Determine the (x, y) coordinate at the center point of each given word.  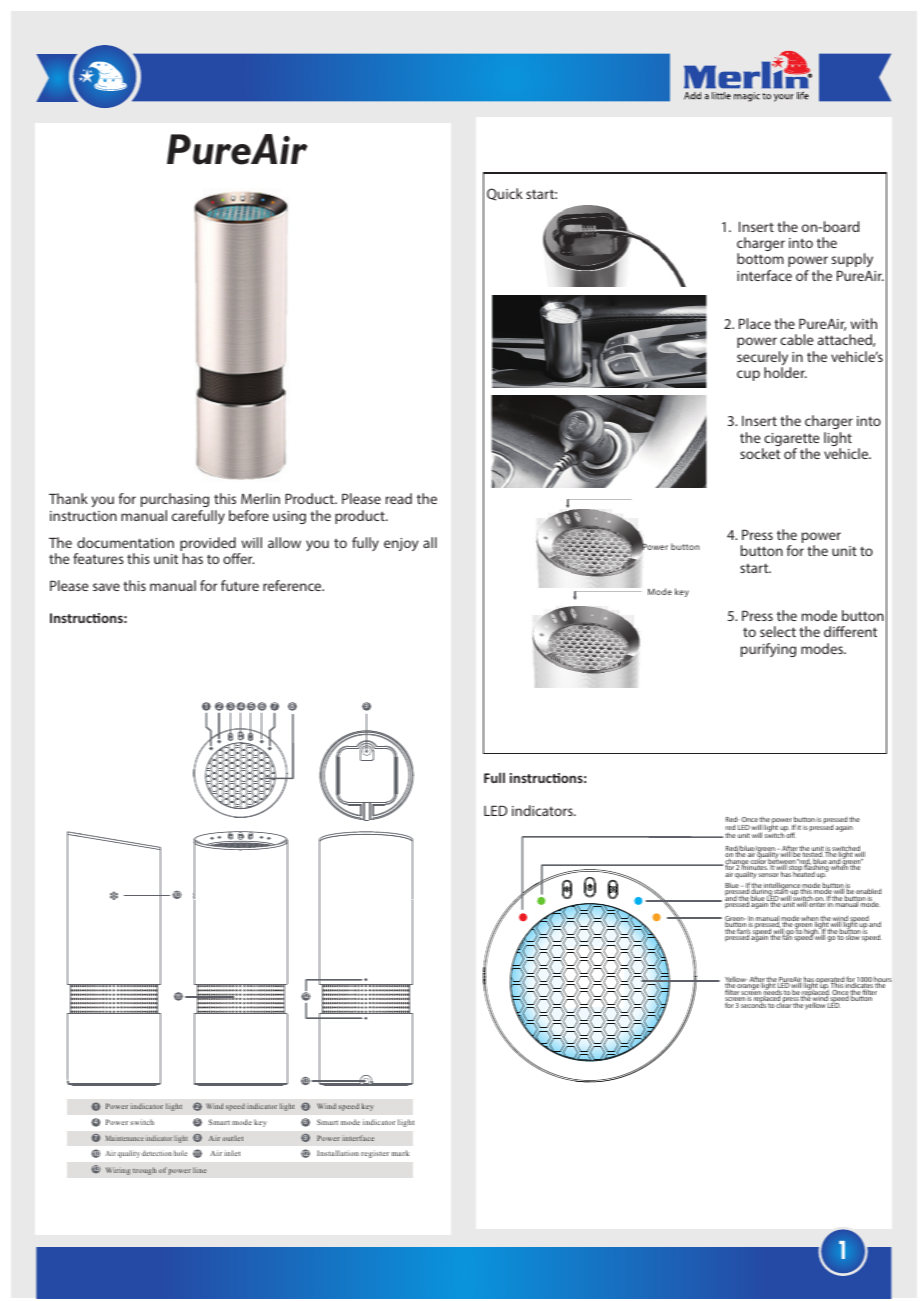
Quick (505, 194)
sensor (768, 875)
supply (852, 262)
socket (760, 453)
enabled (869, 892)
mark (400, 1153)
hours (883, 980)
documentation (125, 542)
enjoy (401, 544)
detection (157, 1153)
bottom (760, 258)
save (106, 587)
